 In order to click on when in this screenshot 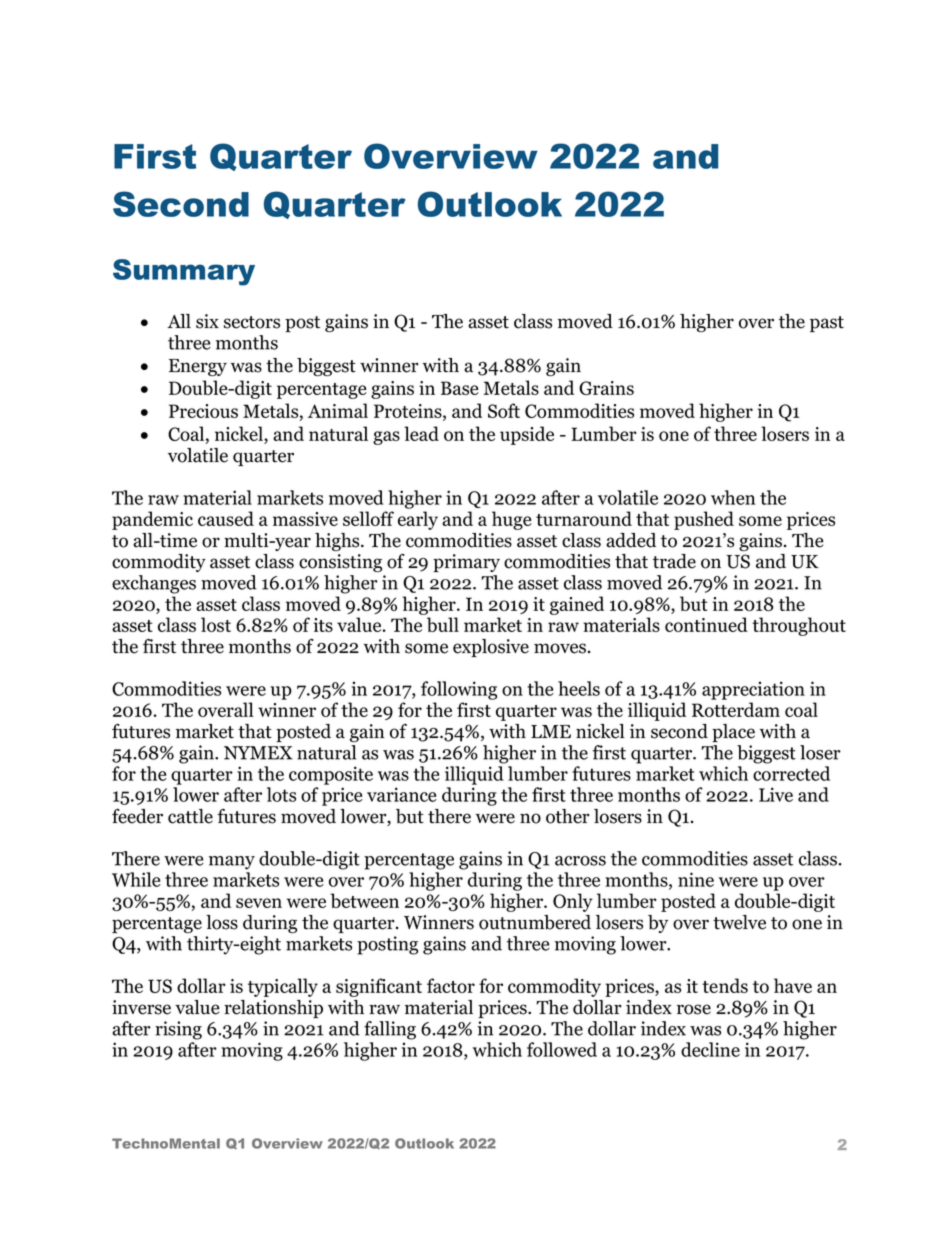, I will do `click(733, 497)`.
